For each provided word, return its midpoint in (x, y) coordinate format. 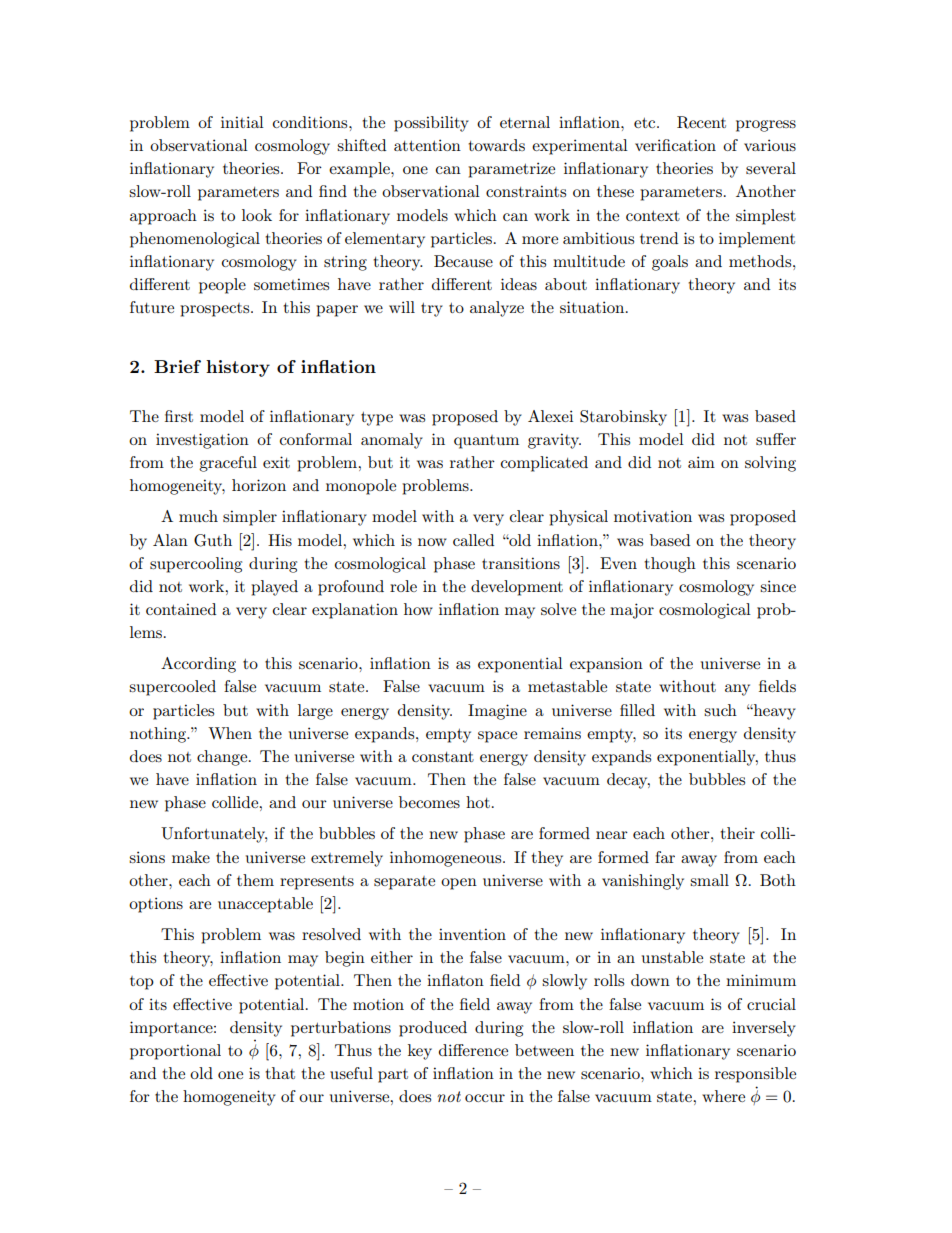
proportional (175, 1052)
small (709, 880)
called (473, 540)
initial (242, 122)
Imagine (497, 712)
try (432, 310)
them (255, 880)
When (230, 733)
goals (670, 263)
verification (675, 145)
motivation (653, 516)
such (720, 710)
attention (427, 145)
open (459, 884)
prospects (216, 310)
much (198, 516)
